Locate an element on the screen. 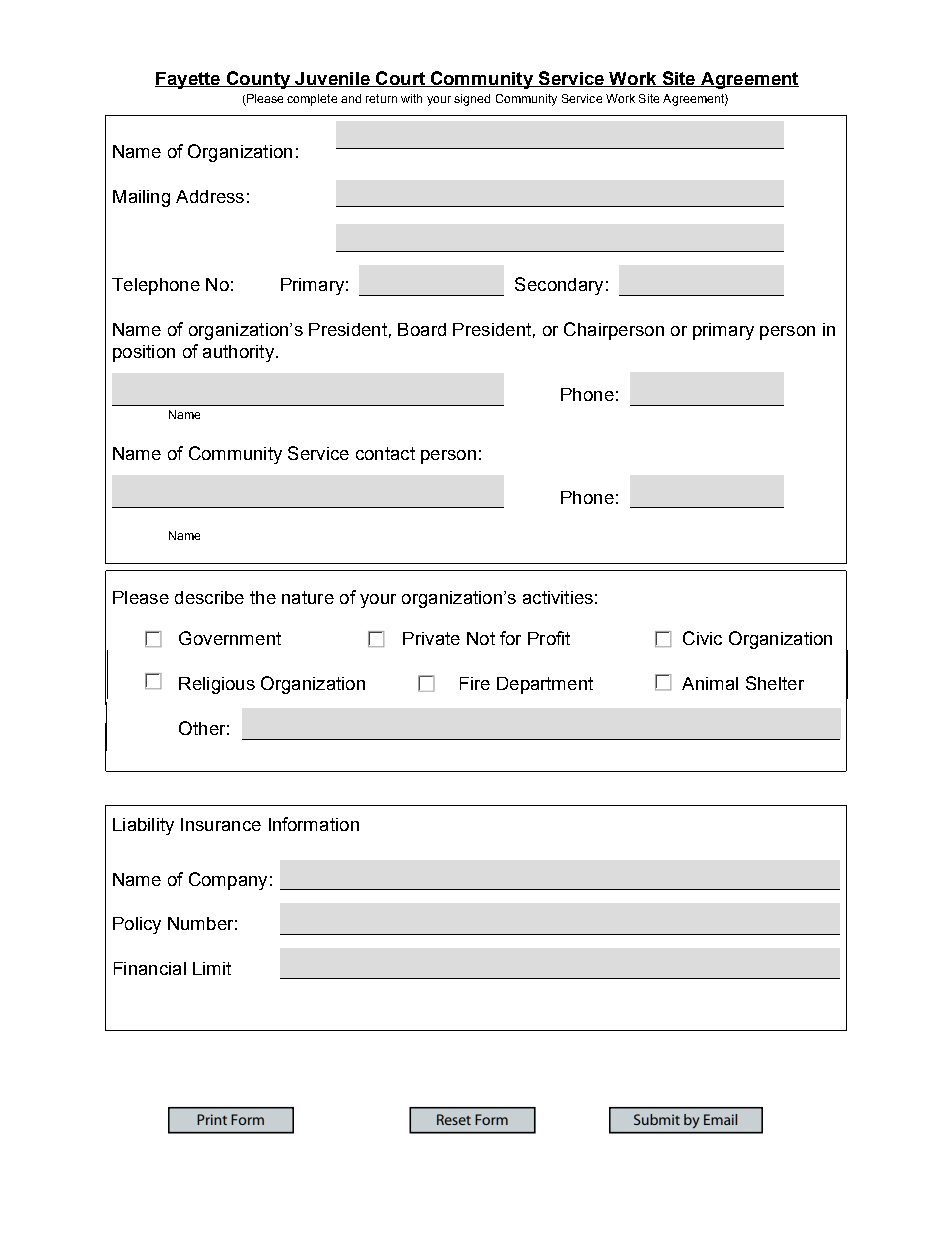 The image size is (952, 1233). County is located at coordinates (258, 80).
